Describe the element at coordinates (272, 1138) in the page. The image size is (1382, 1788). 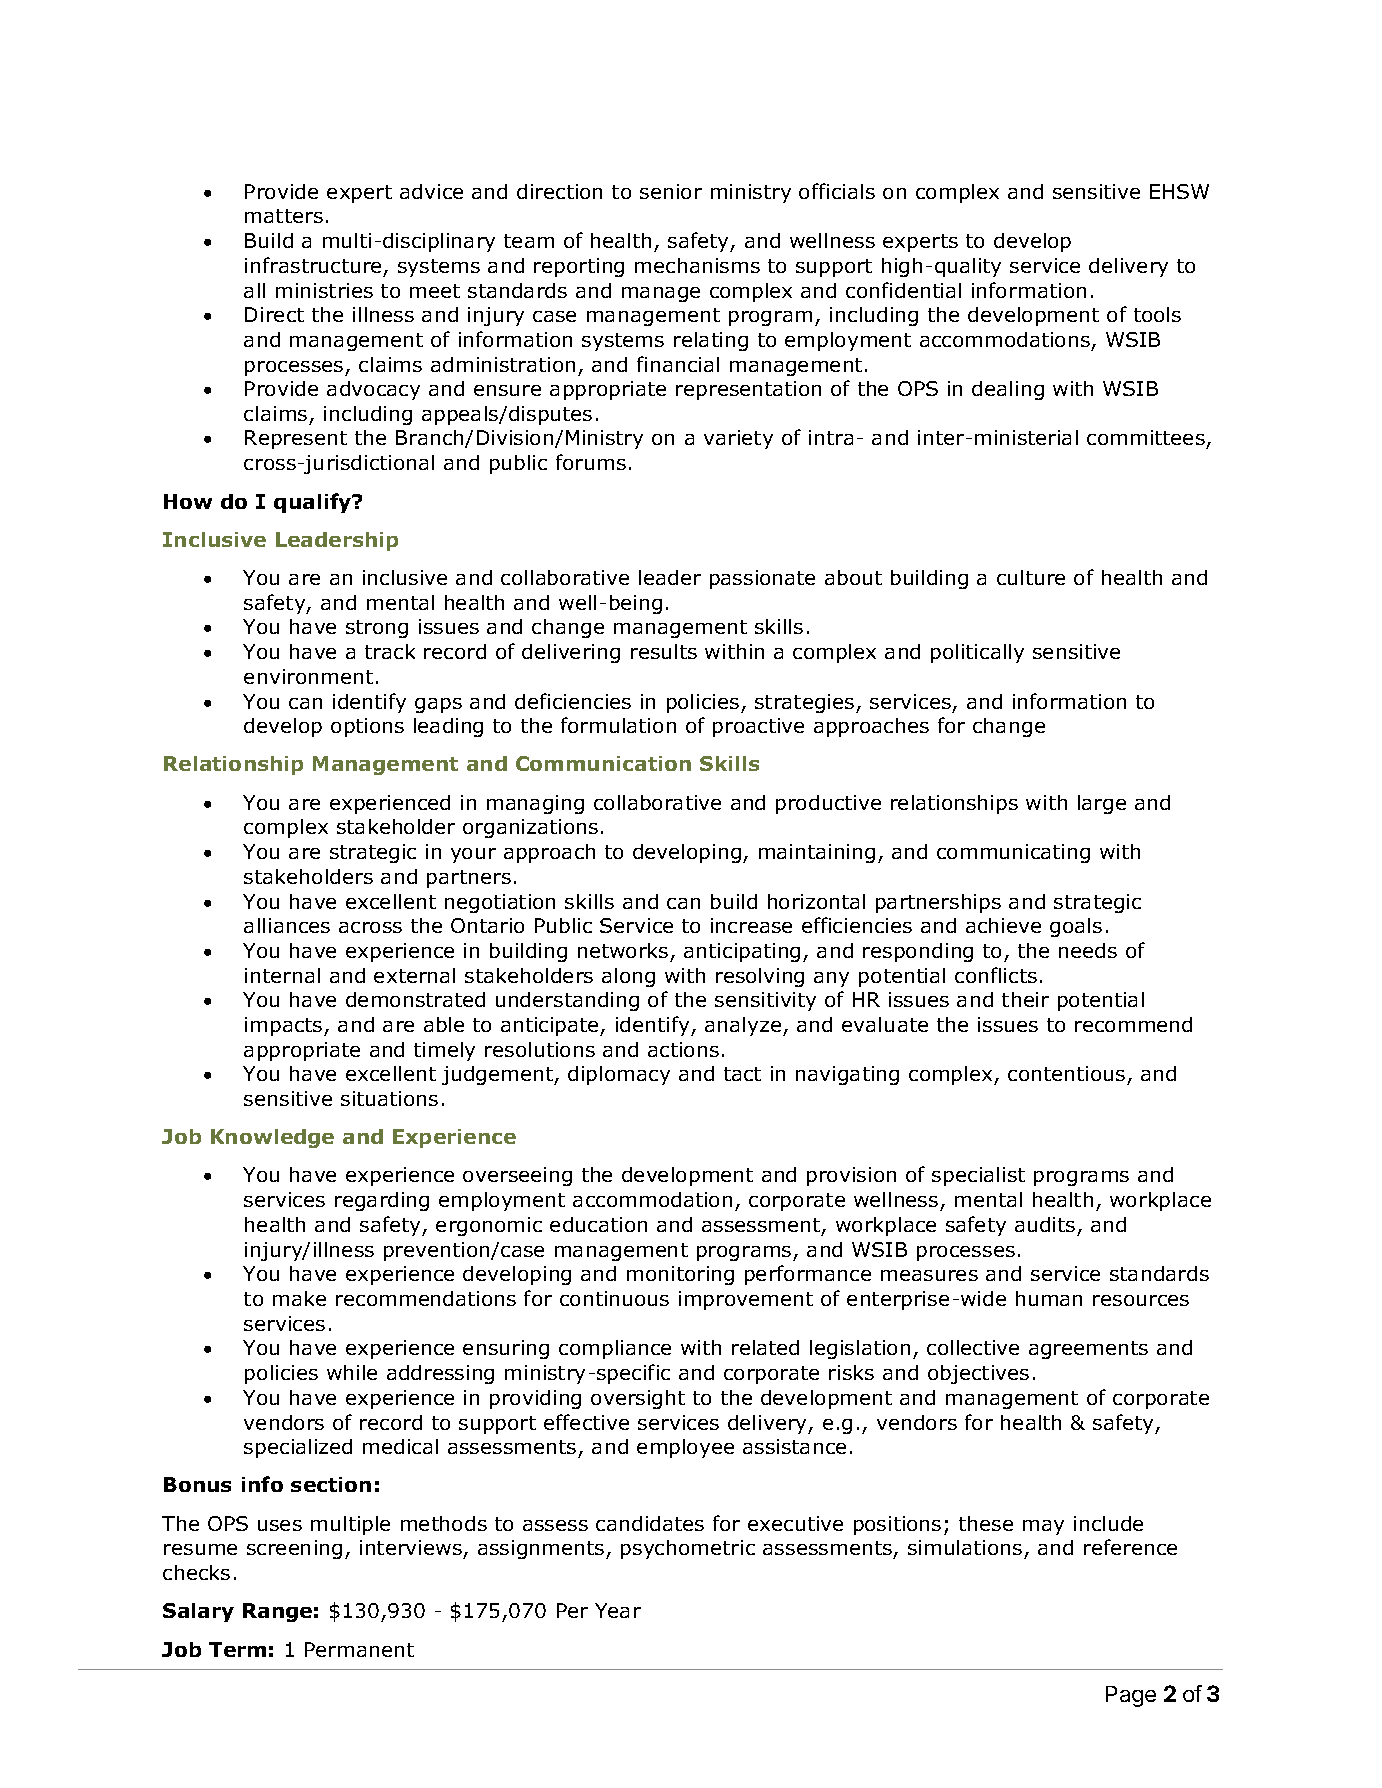
I see `Knowledge` at that location.
